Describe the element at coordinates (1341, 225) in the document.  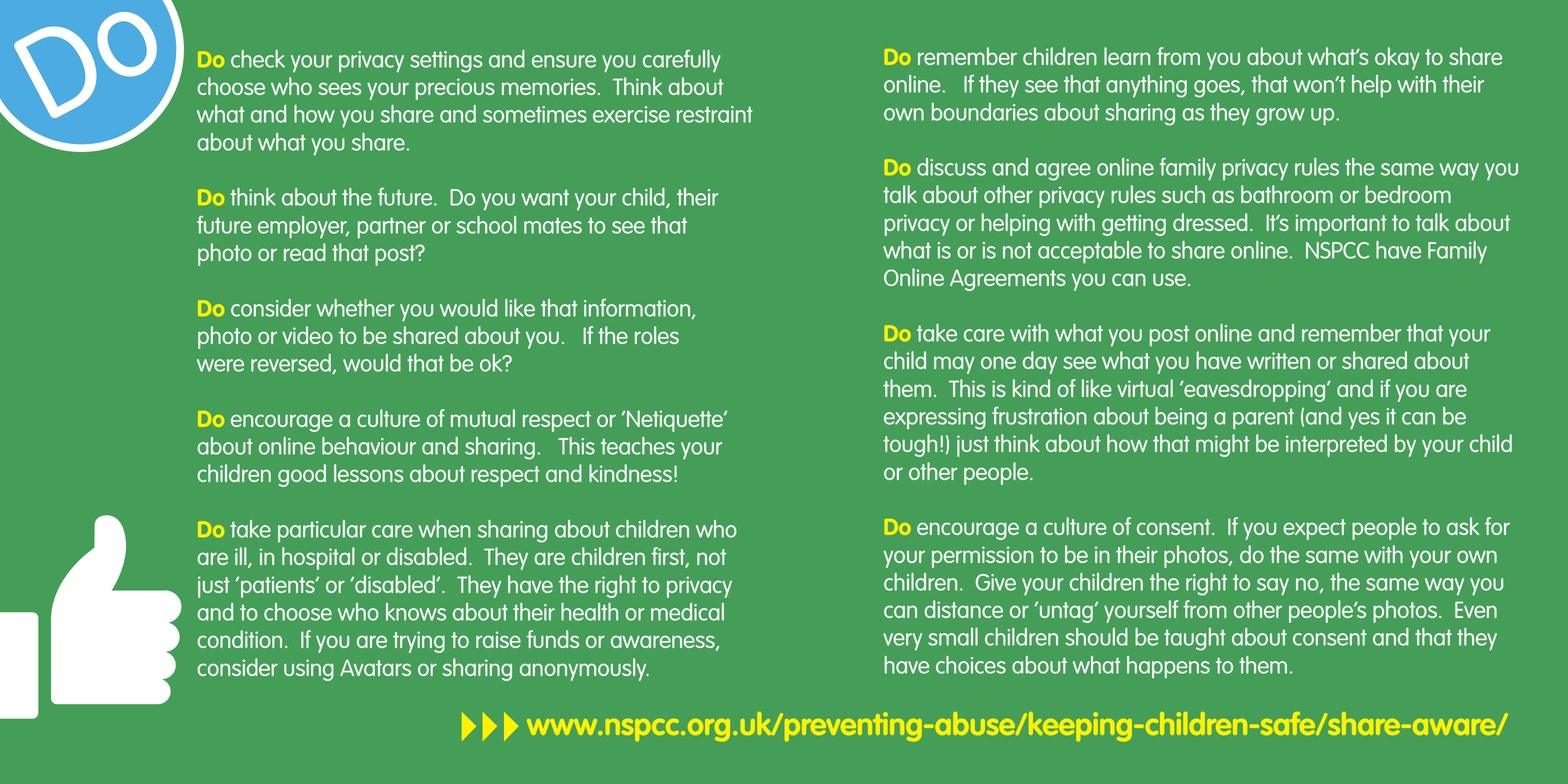
I see `important` at that location.
